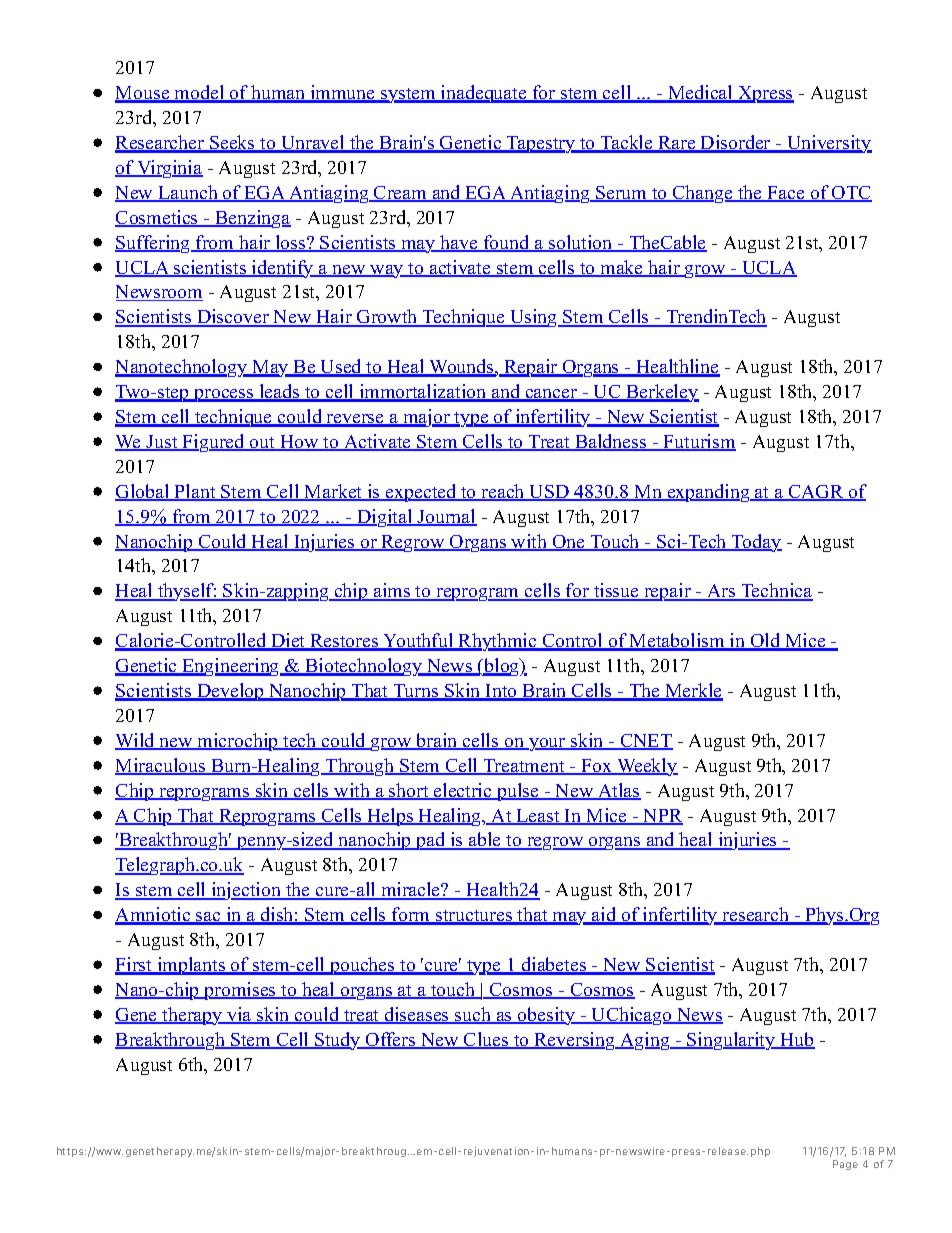  What do you see at coordinates (736, 143) in the screenshot?
I see `Disorder` at bounding box center [736, 143].
